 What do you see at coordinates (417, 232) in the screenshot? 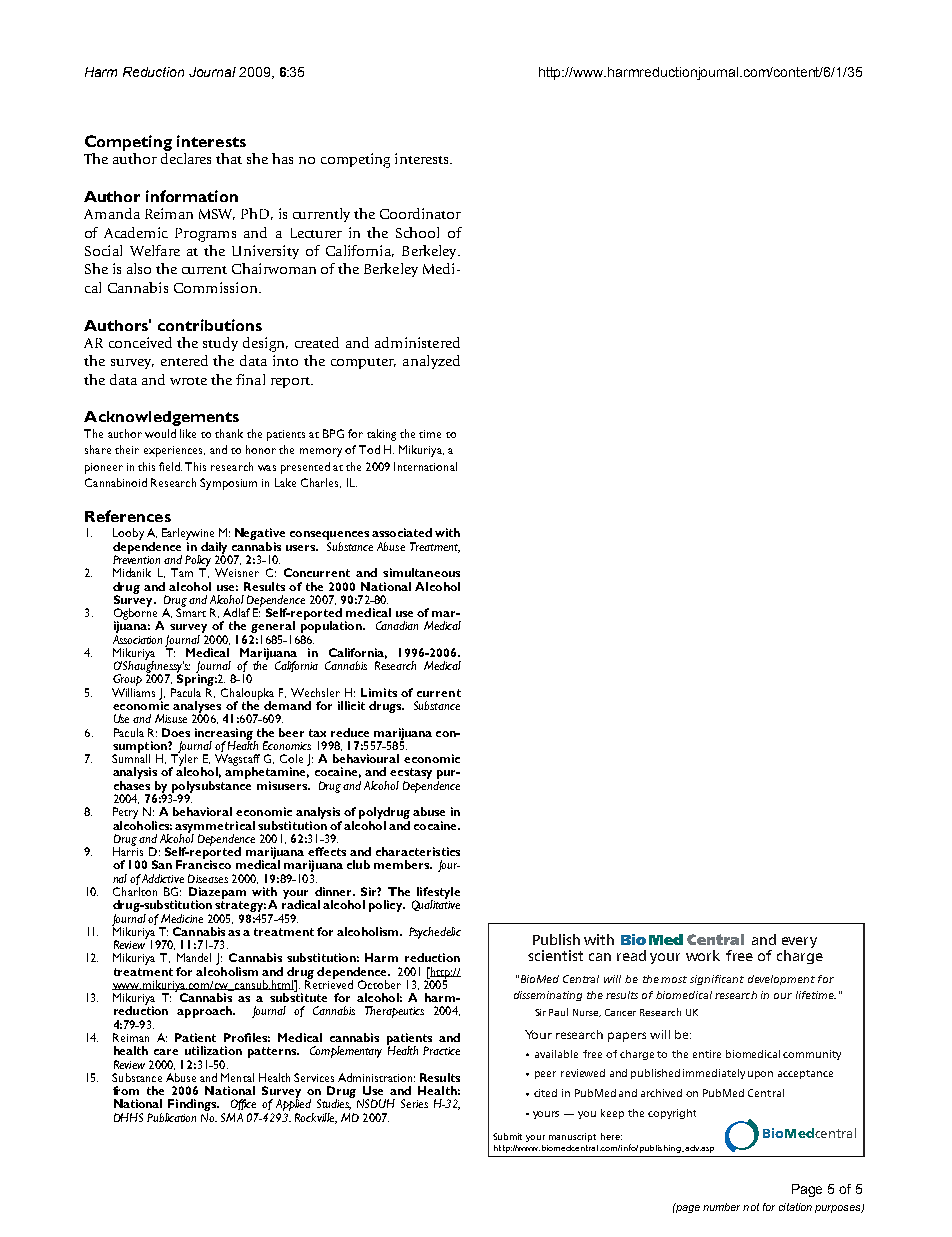
I see `School` at bounding box center [417, 232].
